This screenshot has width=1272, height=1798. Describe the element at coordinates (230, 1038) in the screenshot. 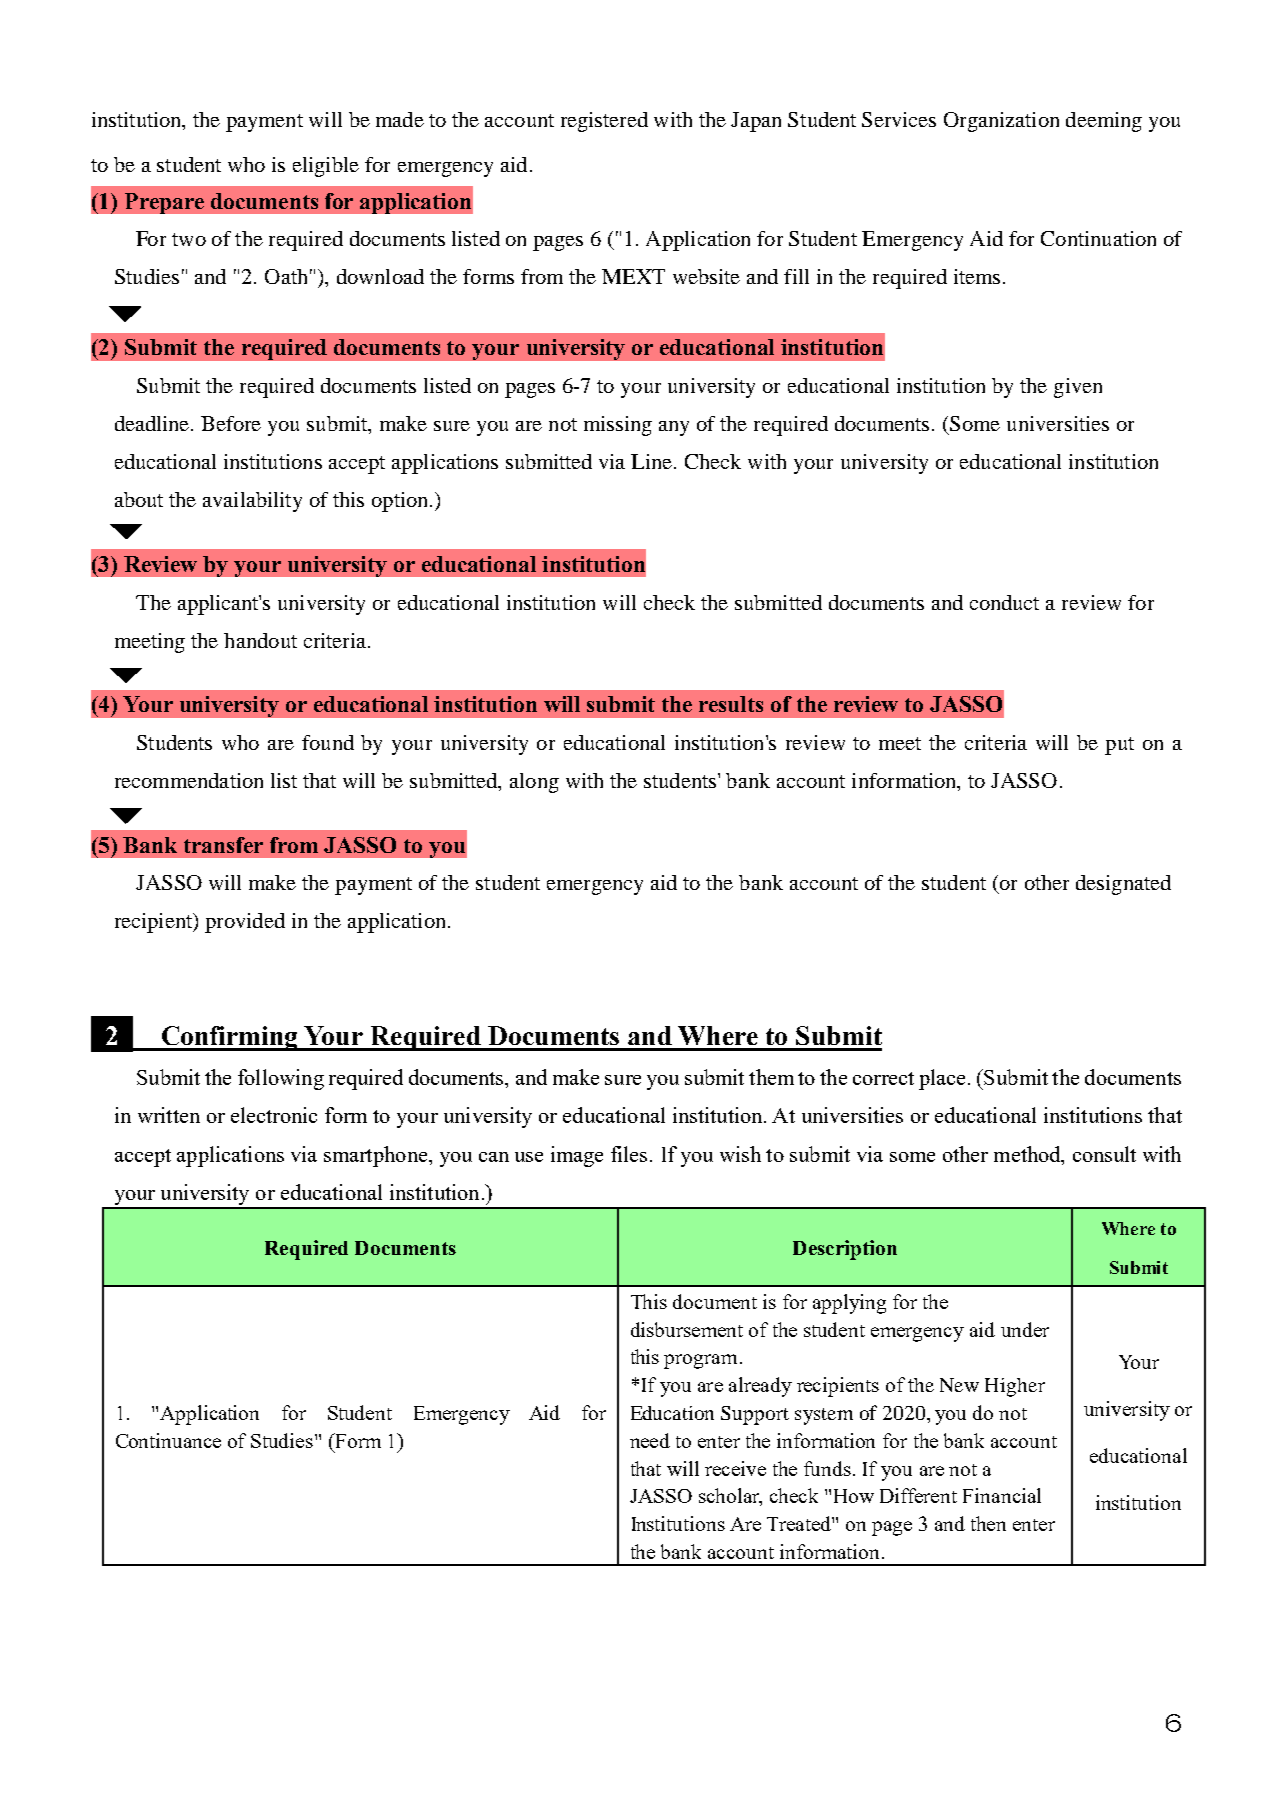

I see `Confirming` at that location.
